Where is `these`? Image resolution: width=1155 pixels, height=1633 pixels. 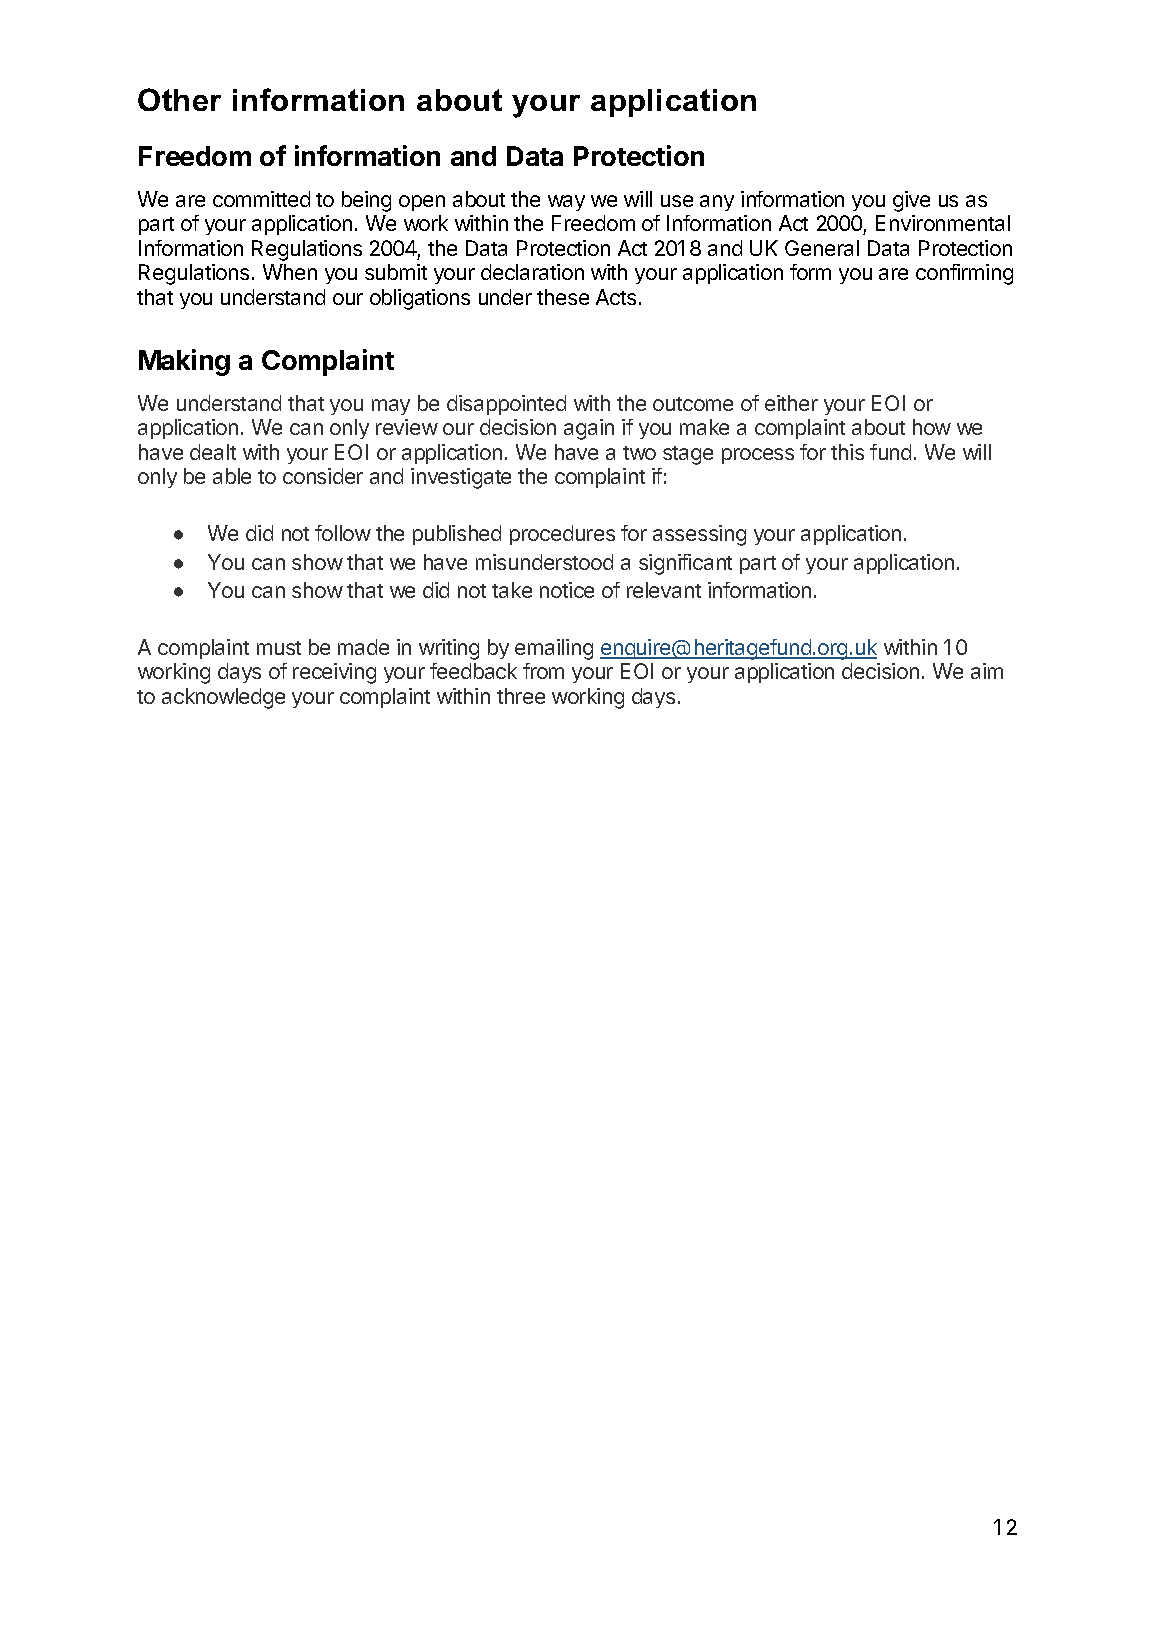 these is located at coordinates (563, 297).
